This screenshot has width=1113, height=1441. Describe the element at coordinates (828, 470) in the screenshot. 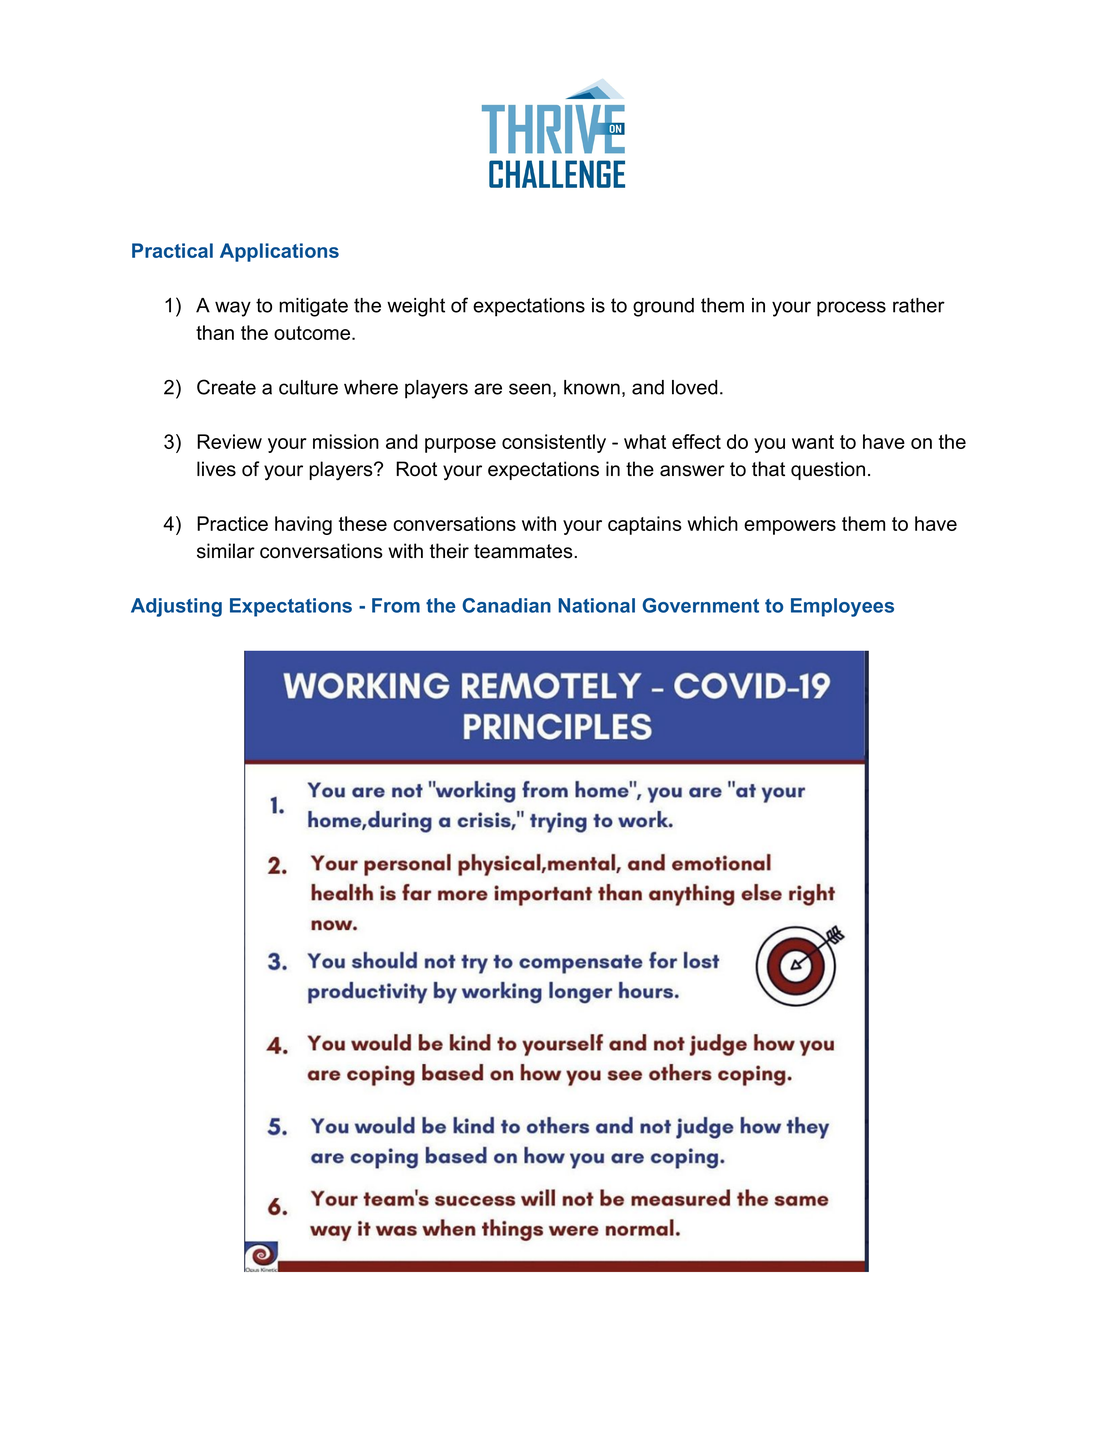

I see `question` at that location.
